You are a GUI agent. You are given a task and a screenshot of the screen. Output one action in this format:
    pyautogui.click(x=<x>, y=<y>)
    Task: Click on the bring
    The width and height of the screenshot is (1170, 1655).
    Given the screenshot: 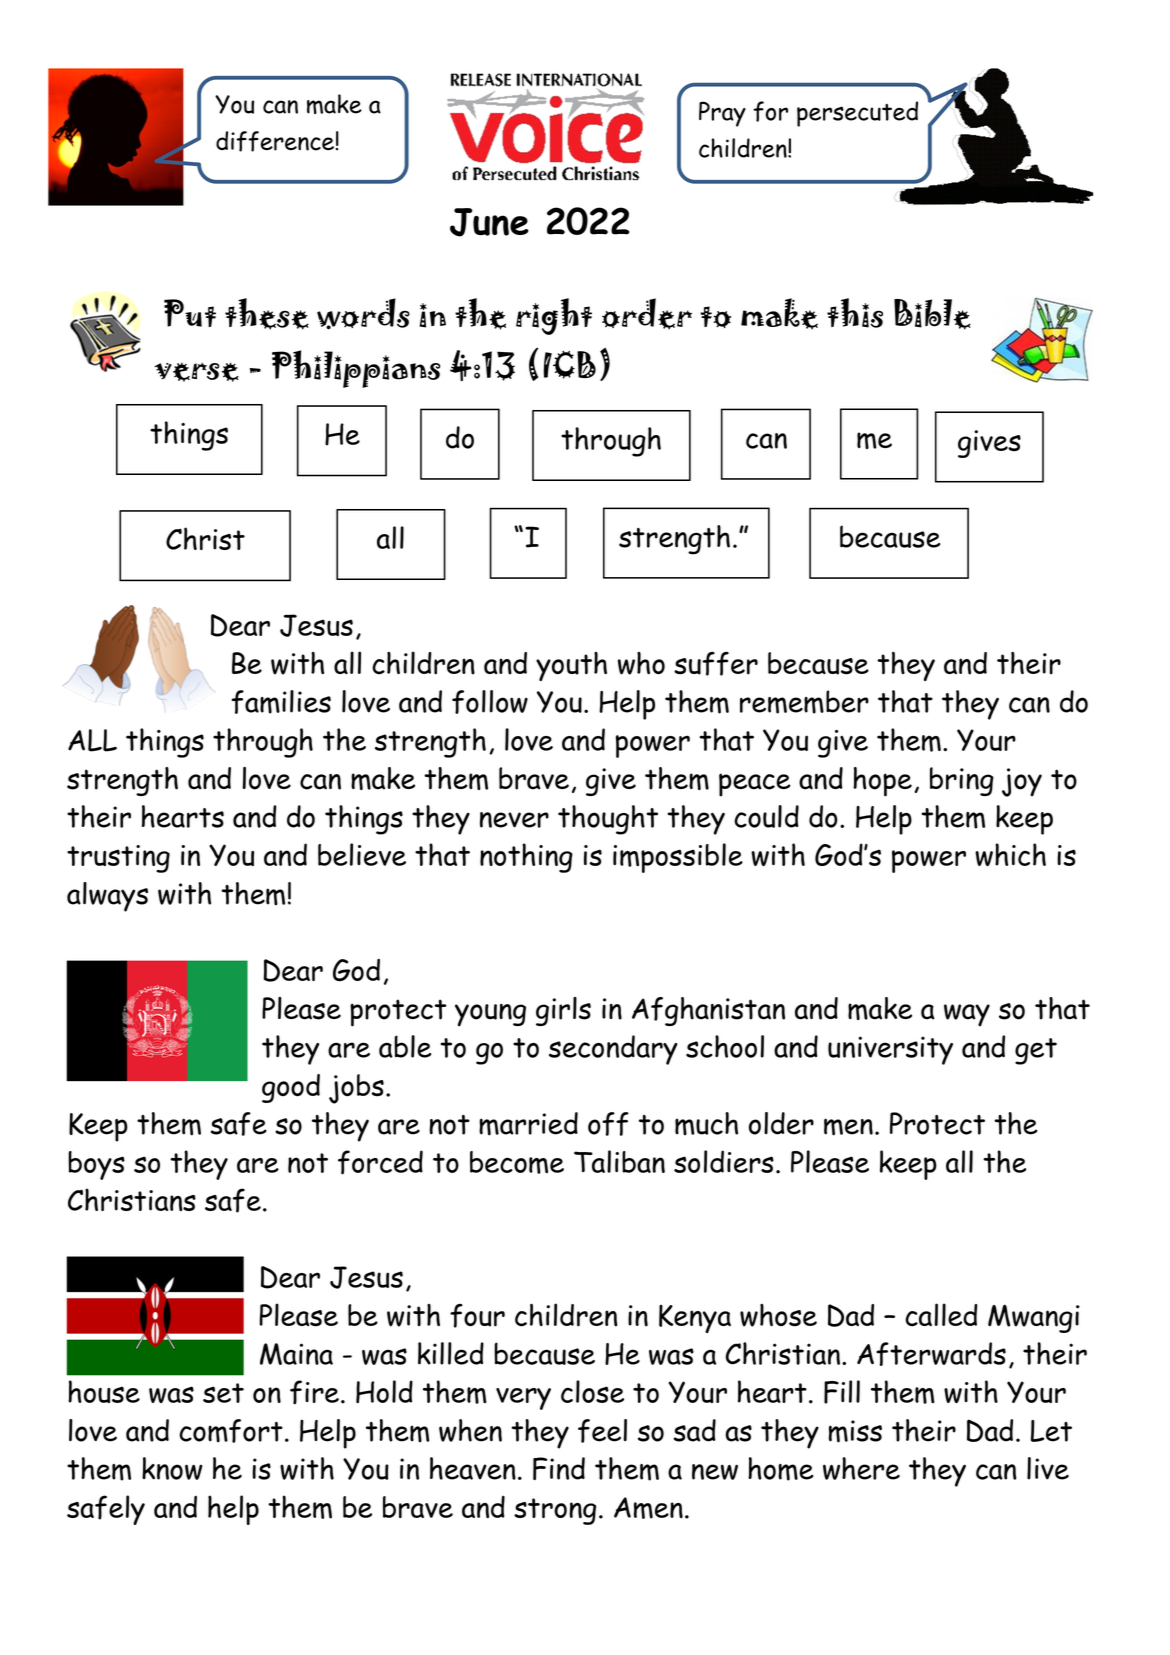 What is the action you would take?
    pyautogui.click(x=962, y=781)
